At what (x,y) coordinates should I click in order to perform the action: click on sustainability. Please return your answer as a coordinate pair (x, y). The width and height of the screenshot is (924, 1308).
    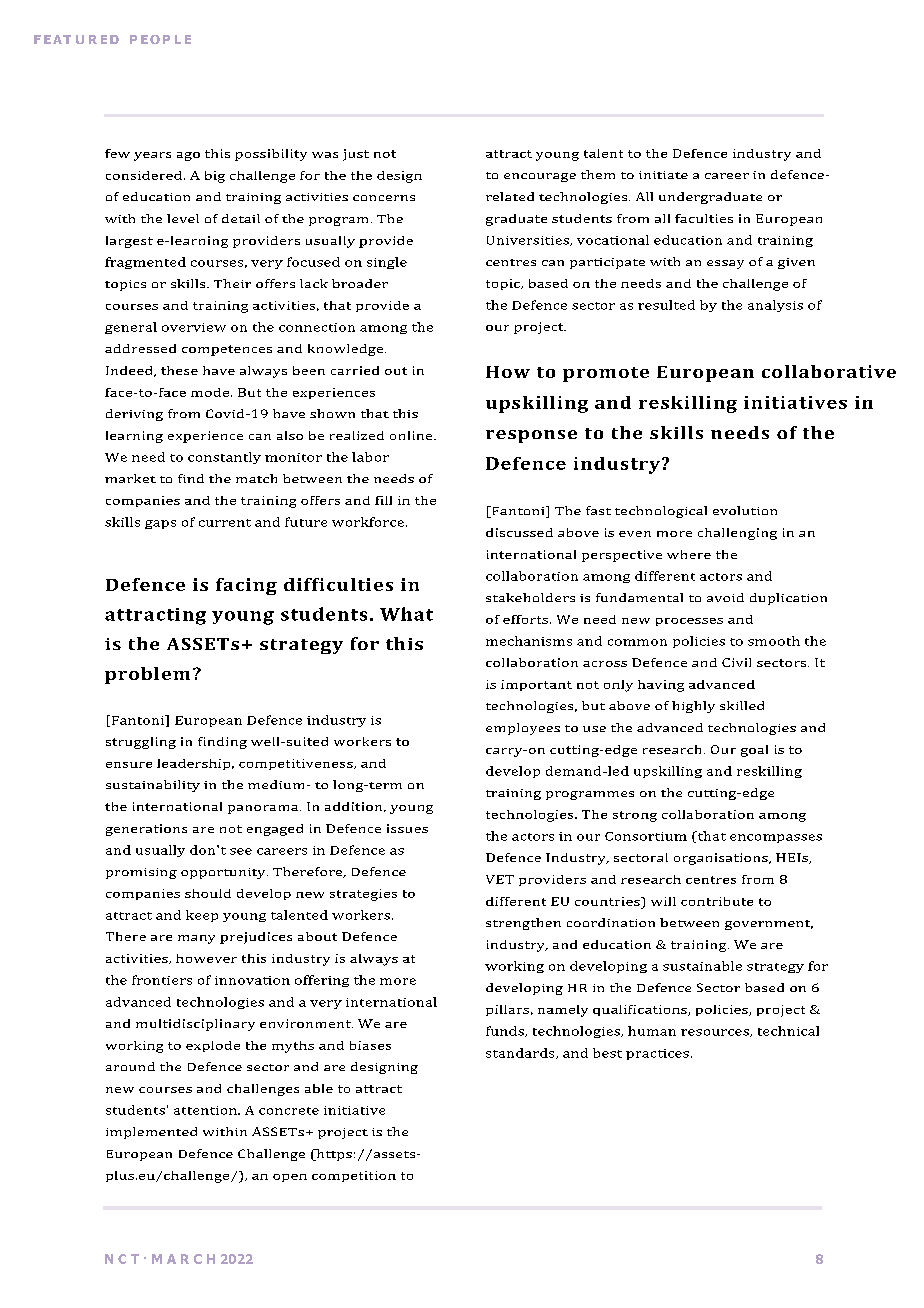
    Looking at the image, I should click on (153, 786).
